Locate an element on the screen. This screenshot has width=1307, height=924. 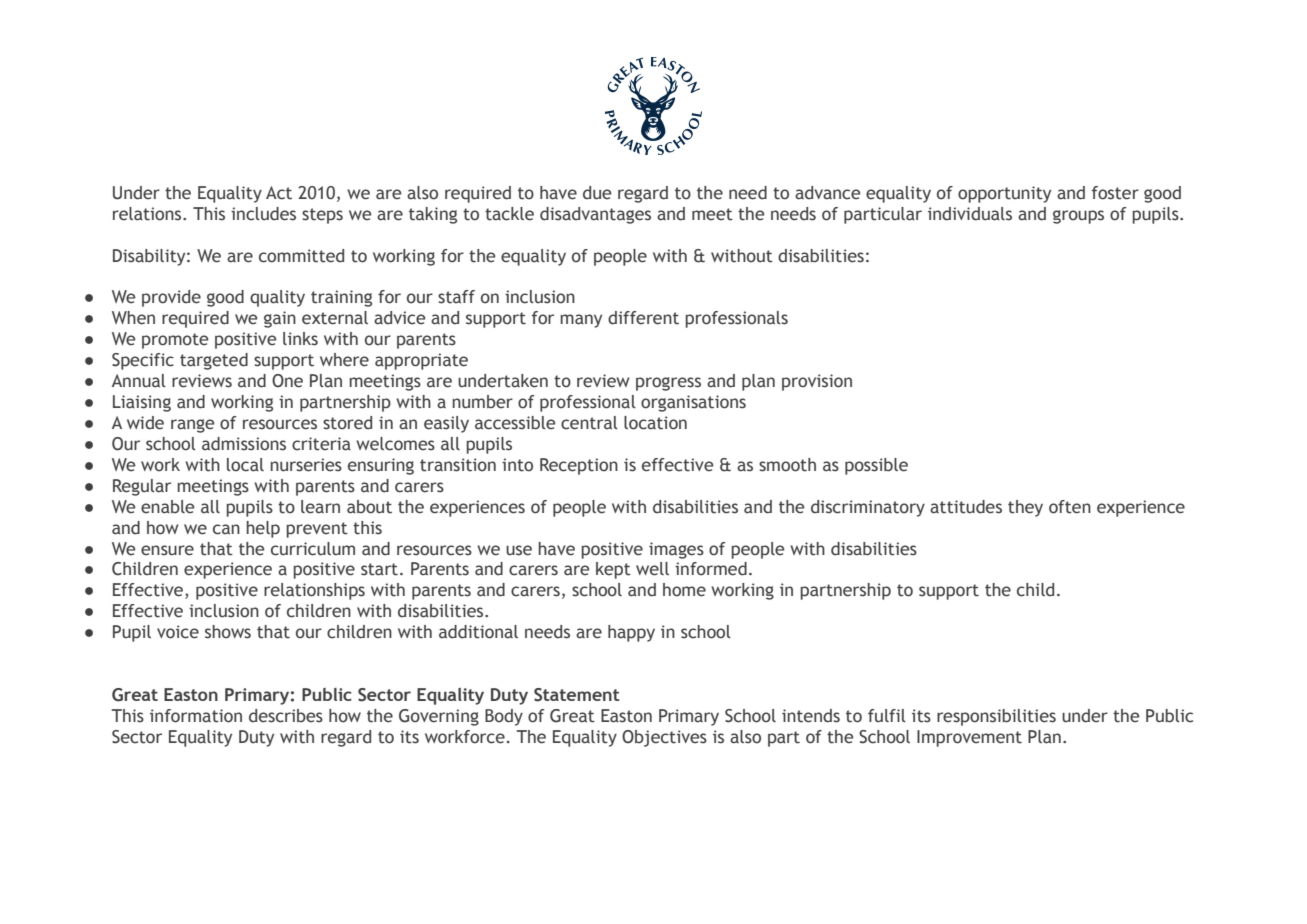
individuals is located at coordinates (970, 214).
